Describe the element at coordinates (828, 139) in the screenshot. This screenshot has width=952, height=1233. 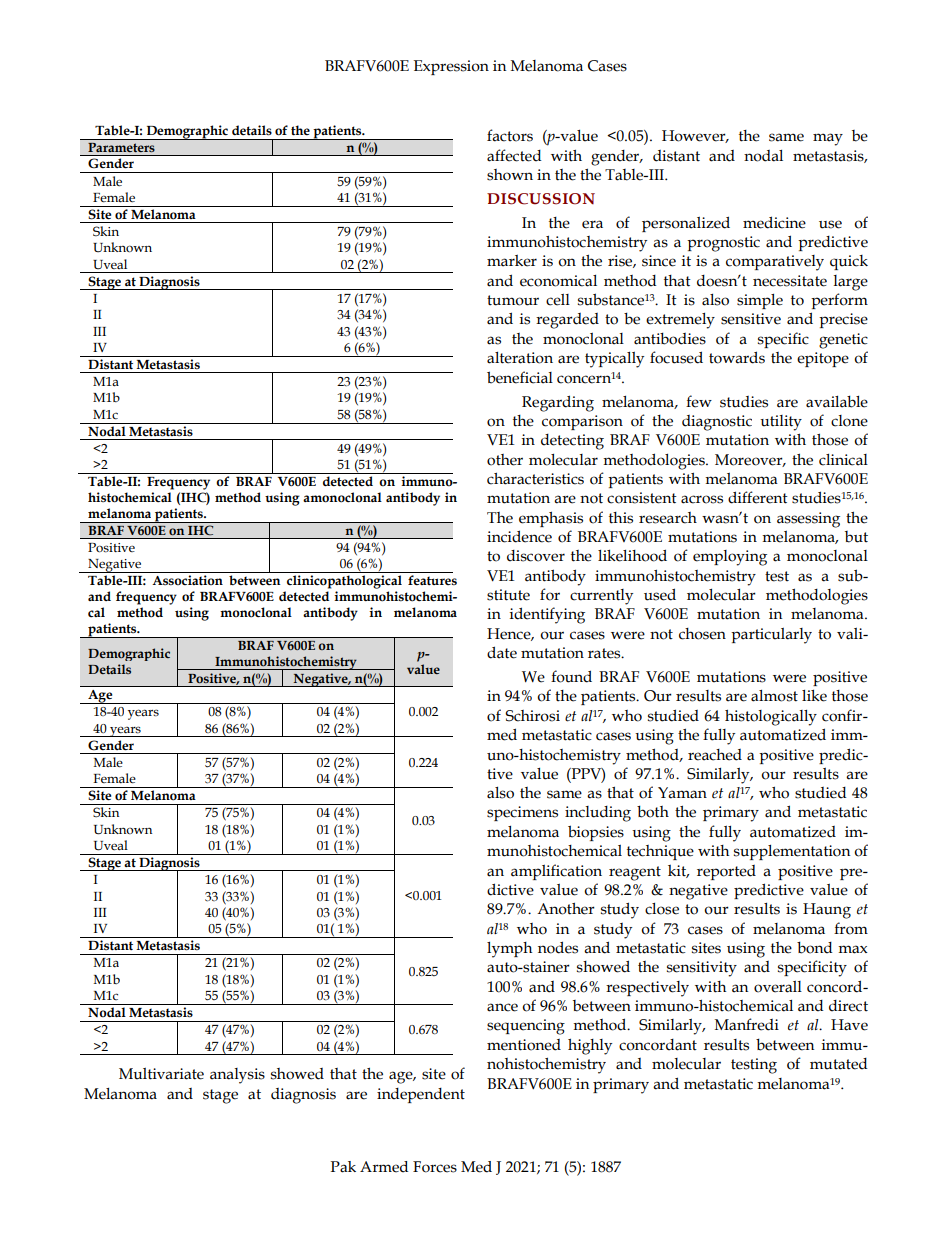
I see `may` at that location.
